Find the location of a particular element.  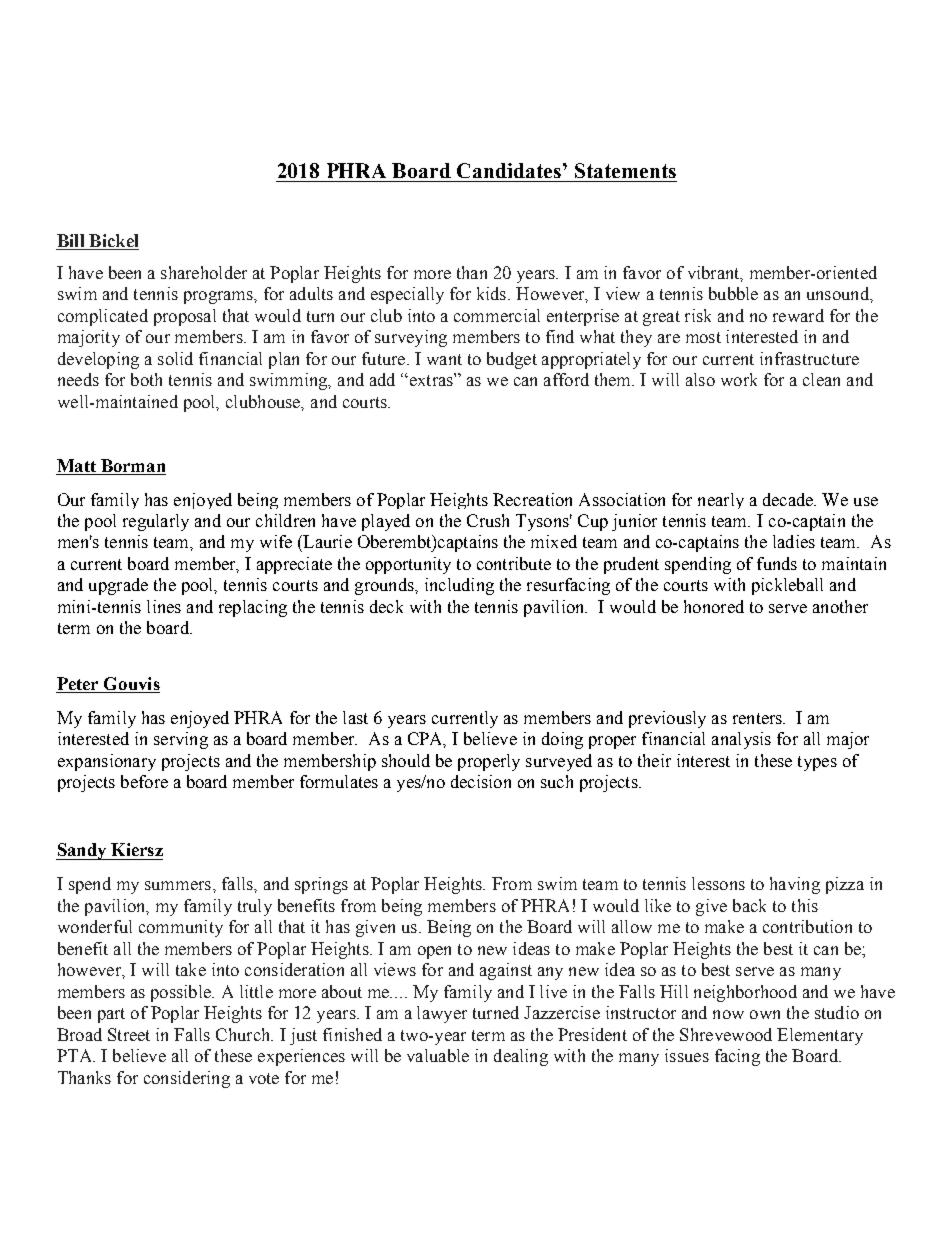

both is located at coordinates (146, 379).
